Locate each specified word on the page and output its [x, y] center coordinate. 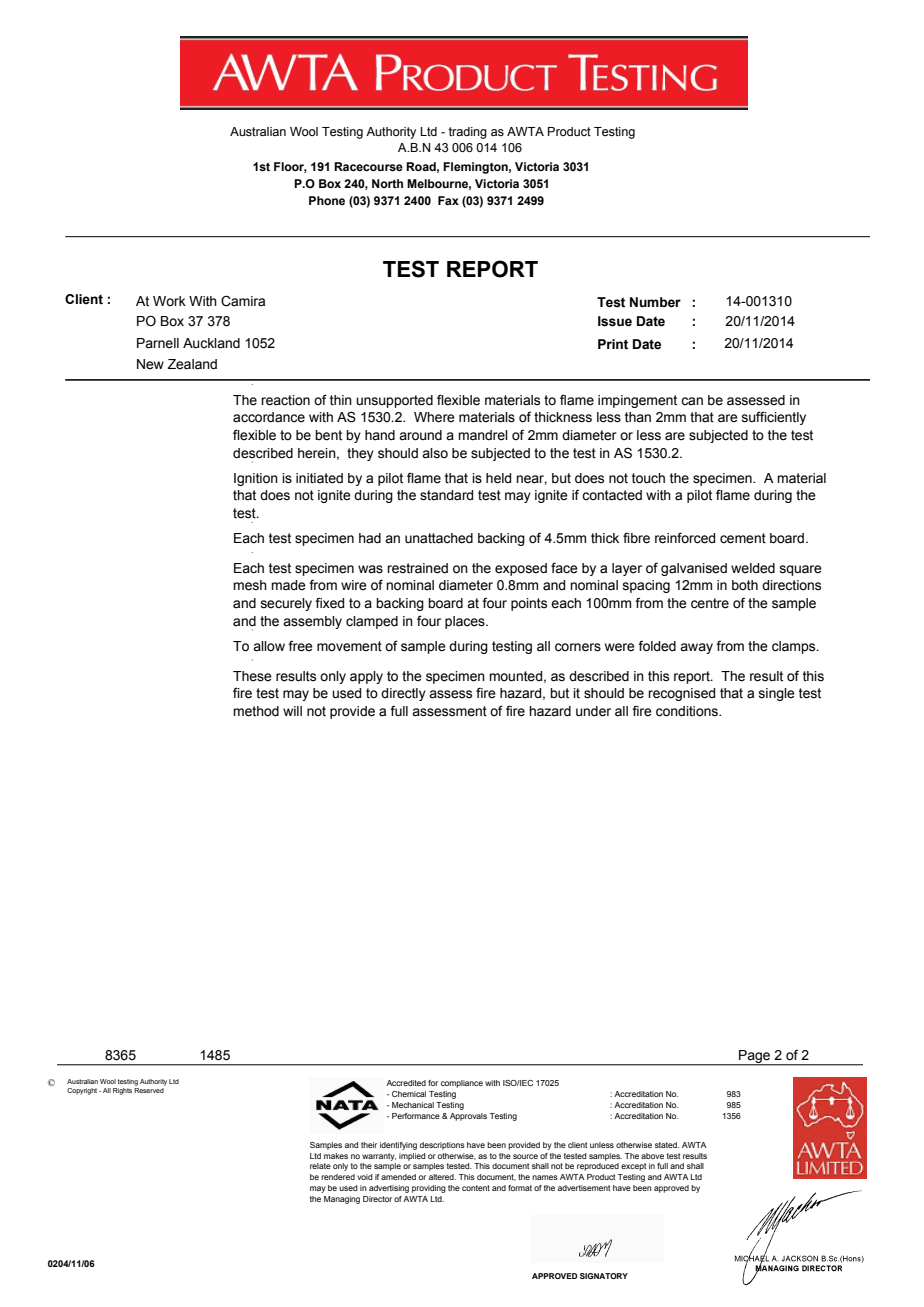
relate [320, 1166]
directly [403, 694]
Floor [290, 167]
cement [743, 538]
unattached [439, 538]
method [256, 711]
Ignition [256, 479]
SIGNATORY [604, 1276]
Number [655, 302]
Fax [448, 200]
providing [429, 1189]
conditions [688, 711]
